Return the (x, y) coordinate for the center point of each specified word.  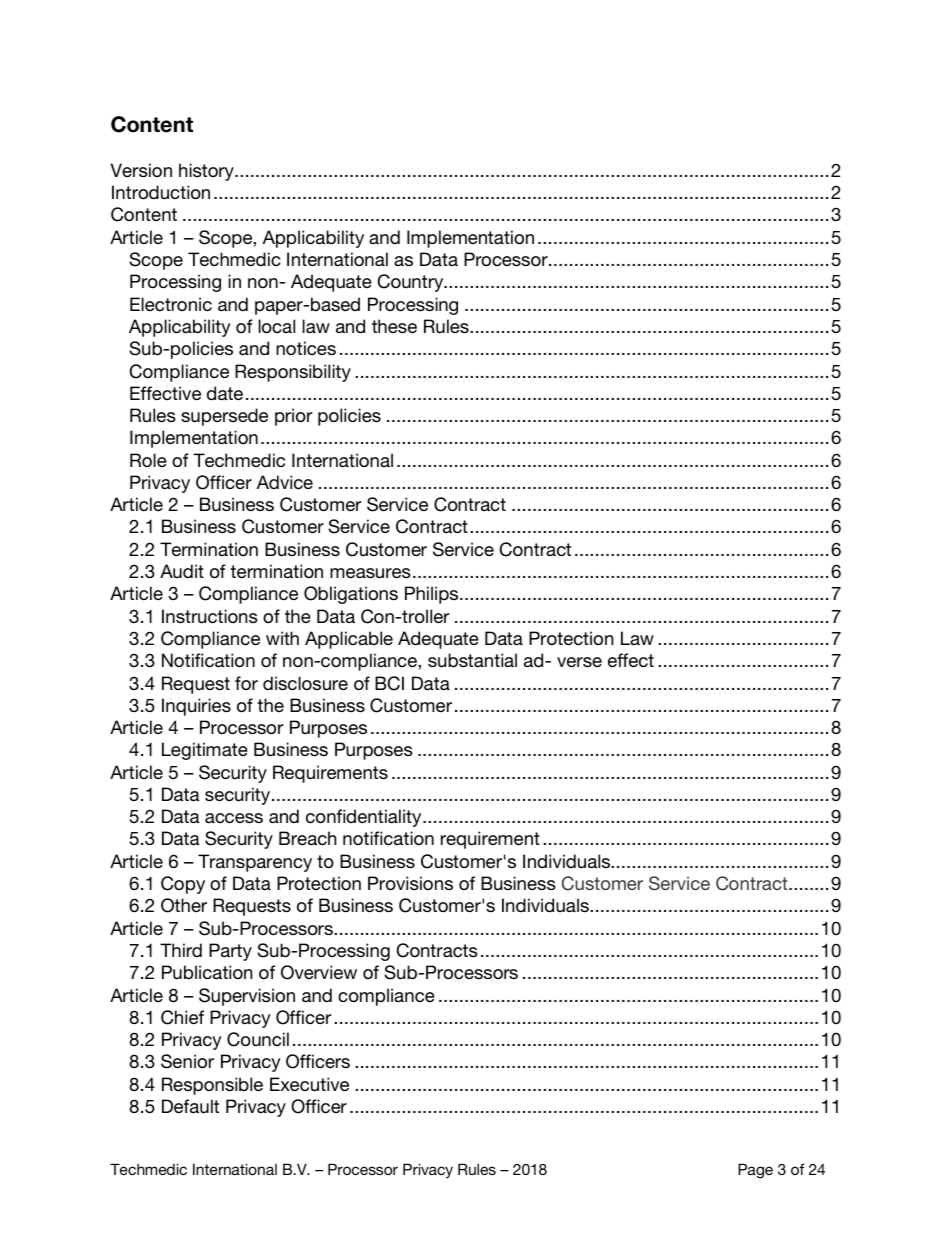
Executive (309, 1084)
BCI (389, 683)
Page (755, 1171)
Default (190, 1106)
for (246, 683)
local (276, 326)
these (394, 326)
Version (141, 170)
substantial (472, 660)
